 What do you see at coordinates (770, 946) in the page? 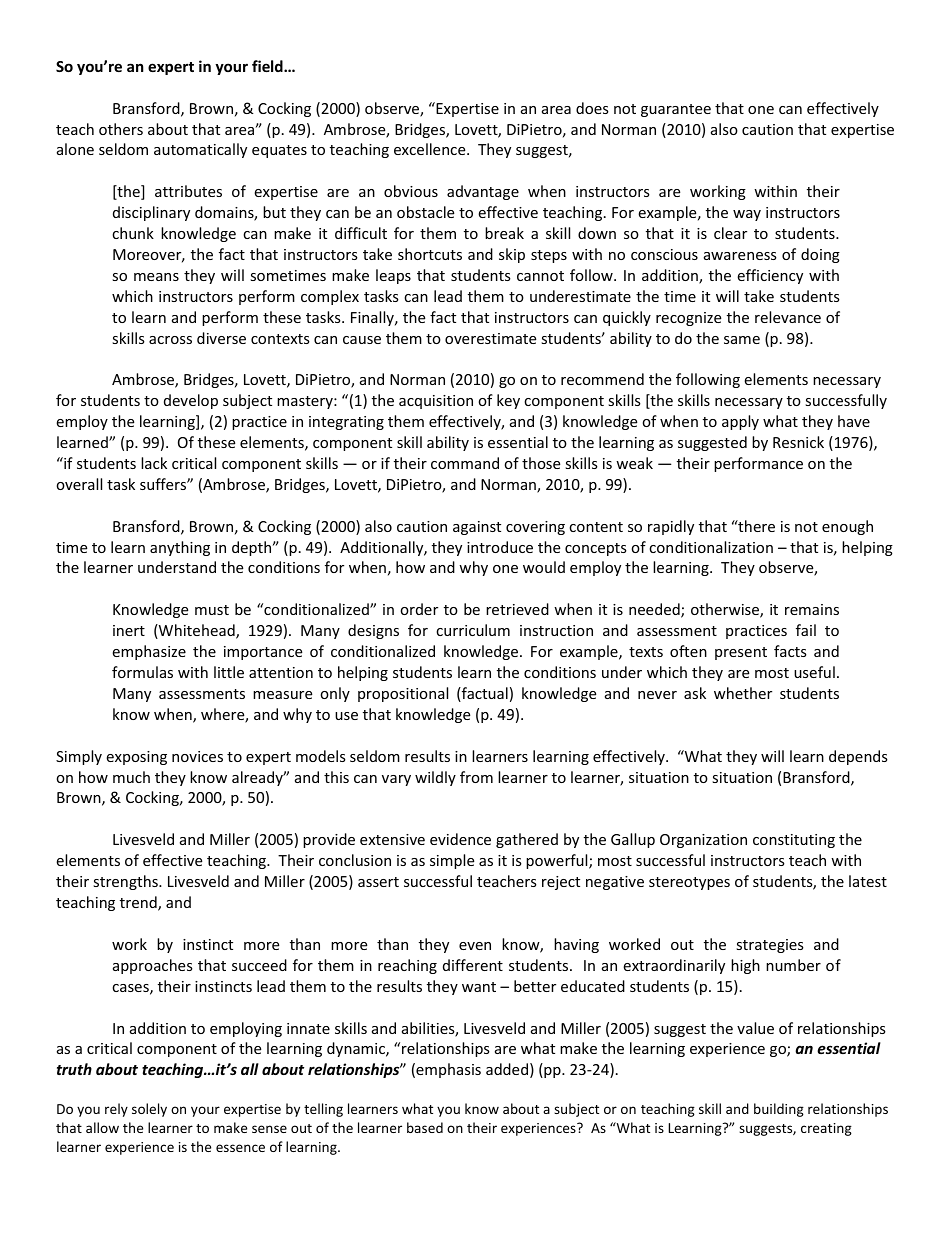
I see `strategies` at bounding box center [770, 946].
